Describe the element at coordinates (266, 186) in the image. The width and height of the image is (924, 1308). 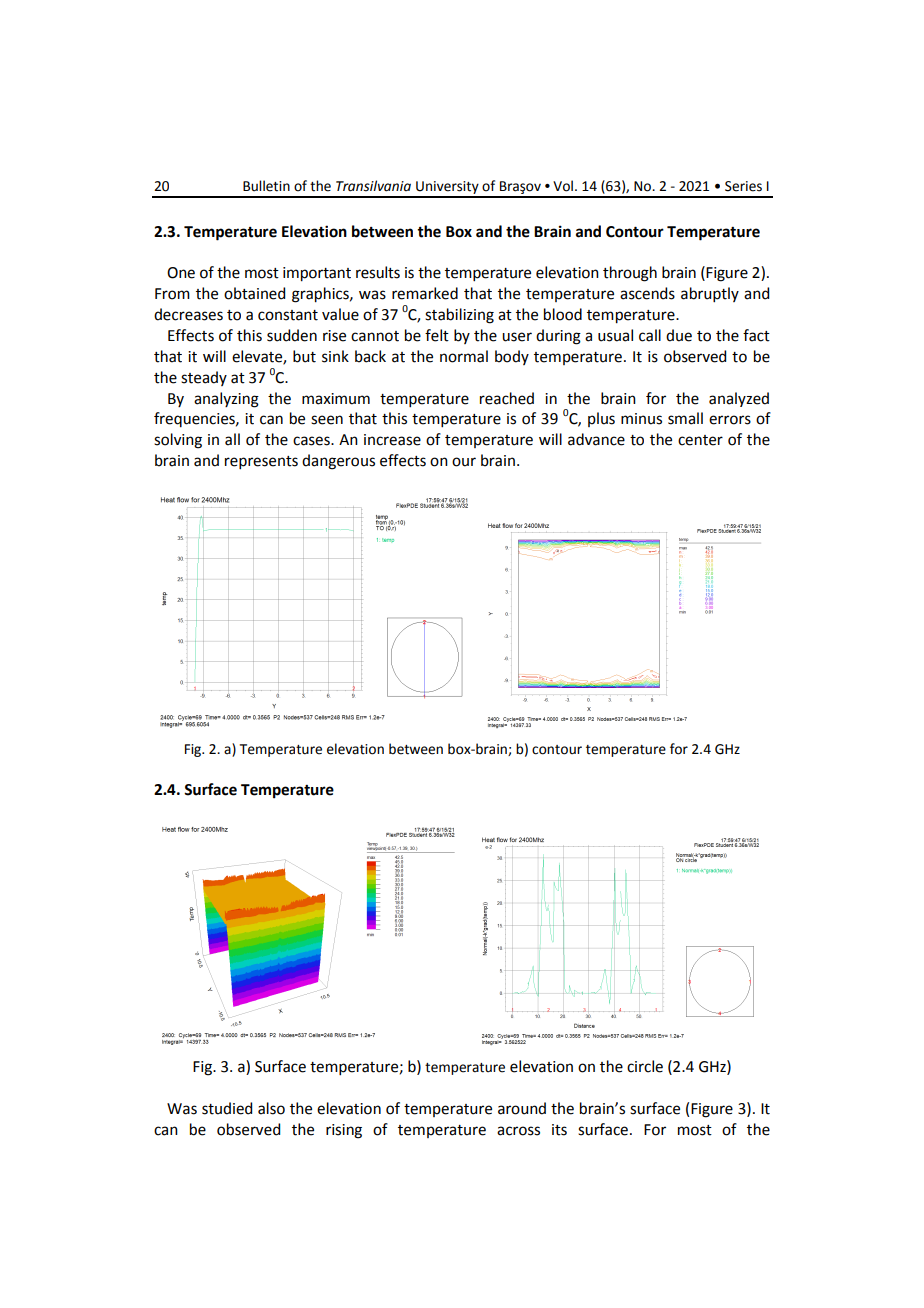
I see `Bulletin` at that location.
